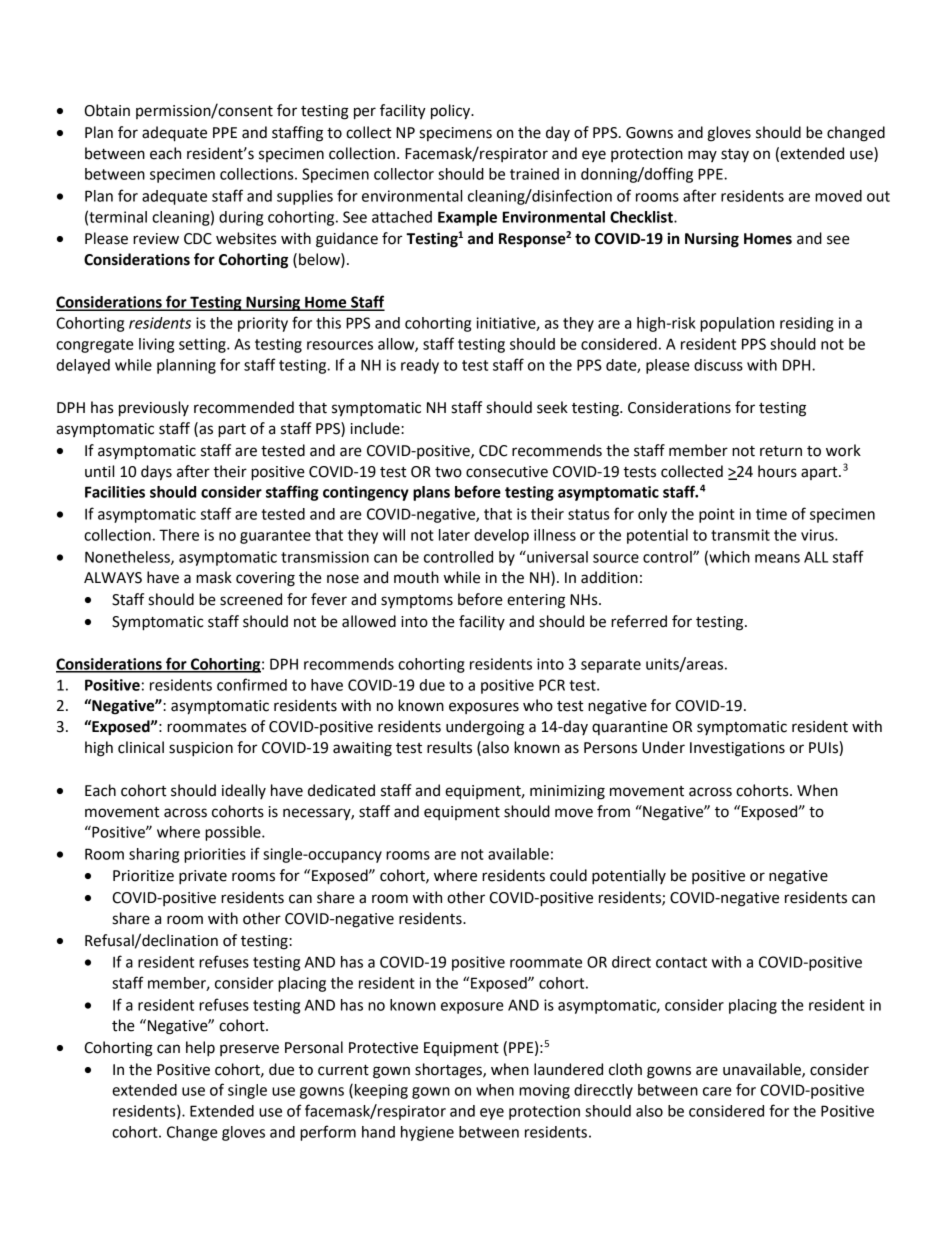  What do you see at coordinates (740, 535) in the screenshot?
I see `transmit` at bounding box center [740, 535].
